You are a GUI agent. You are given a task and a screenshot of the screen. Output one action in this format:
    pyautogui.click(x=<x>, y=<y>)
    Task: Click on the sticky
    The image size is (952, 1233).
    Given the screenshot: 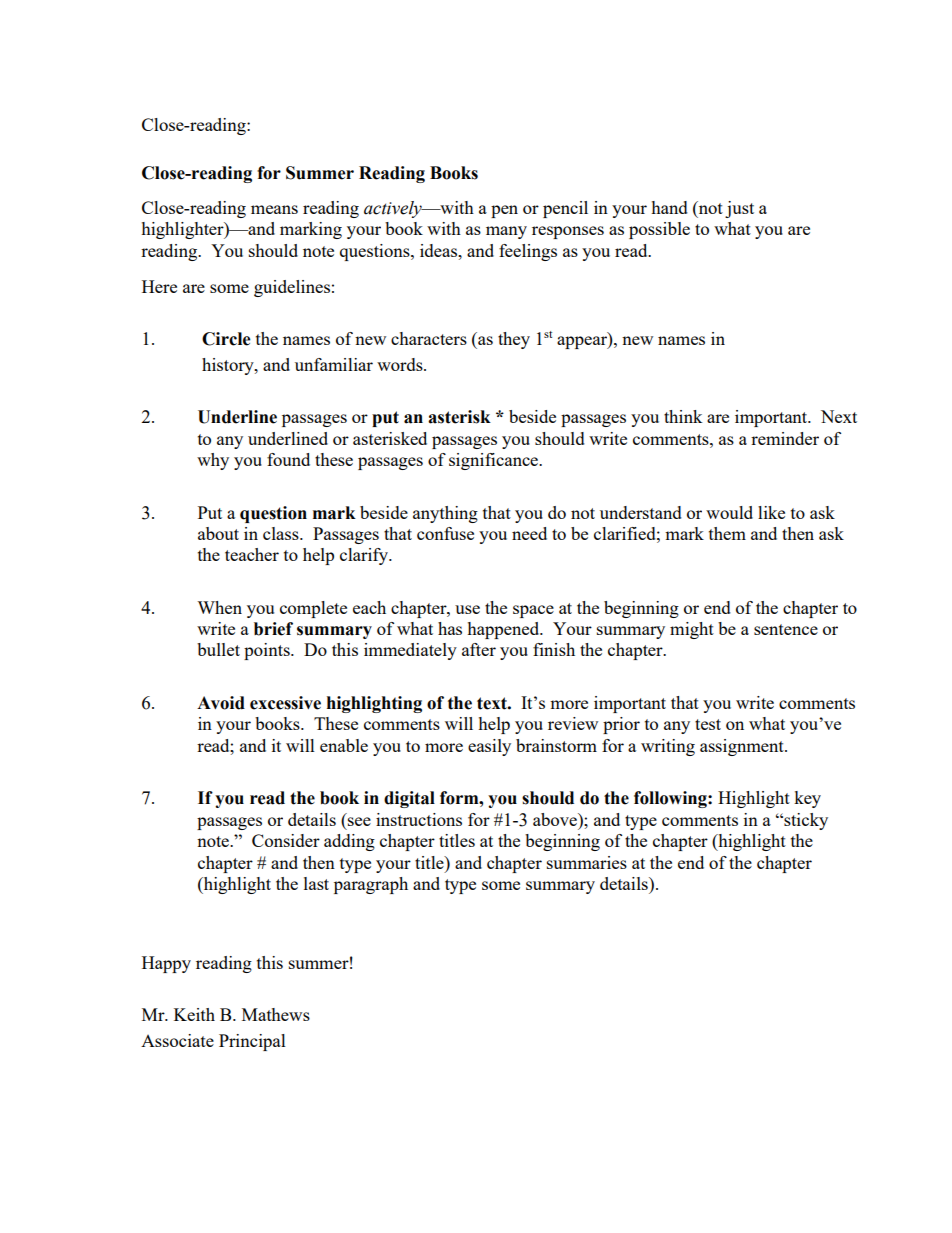 What is the action you would take?
    pyautogui.click(x=805, y=821)
